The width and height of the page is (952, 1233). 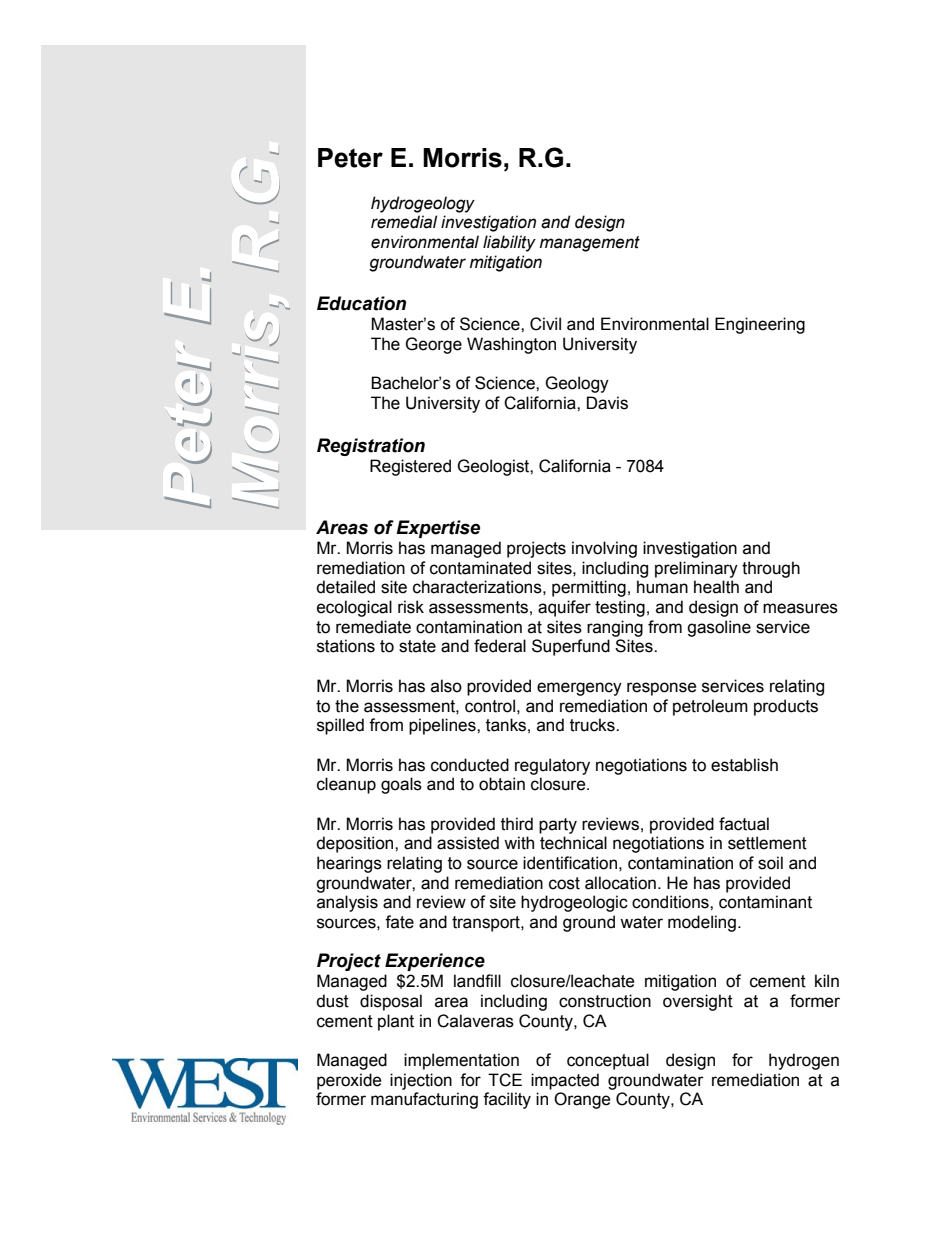 I want to click on Engineering, so click(x=760, y=325).
